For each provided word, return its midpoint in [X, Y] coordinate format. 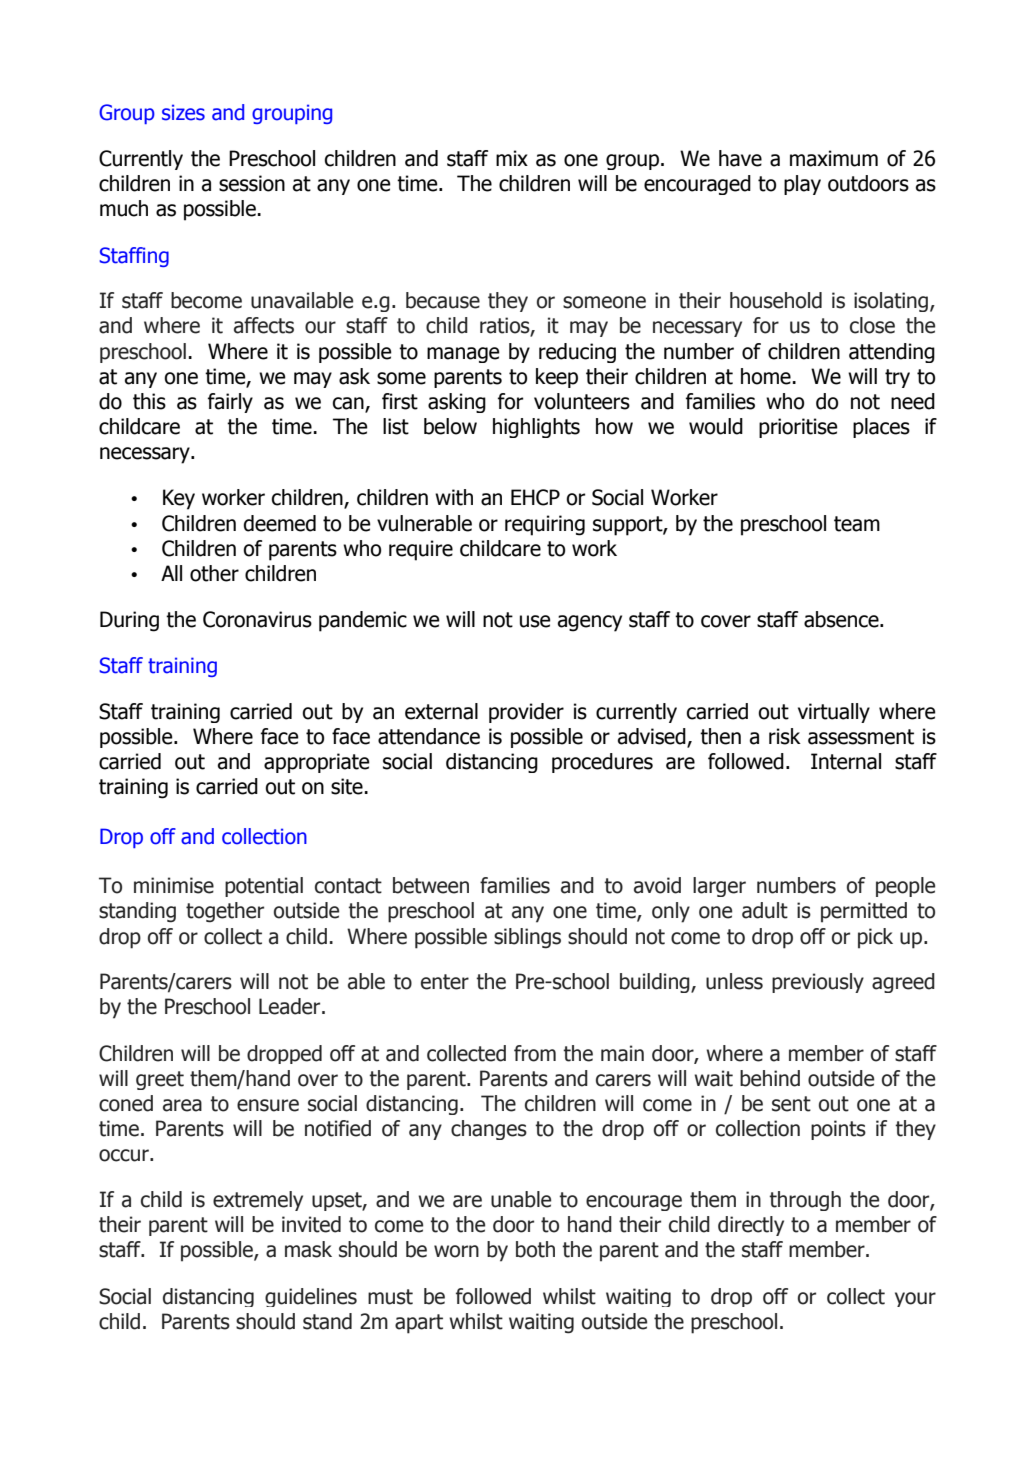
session [252, 183]
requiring [545, 525]
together [225, 912]
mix [512, 158]
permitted [864, 912]
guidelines [311, 1297]
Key [179, 499]
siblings [527, 938]
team [857, 524]
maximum [834, 158]
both [535, 1249]
